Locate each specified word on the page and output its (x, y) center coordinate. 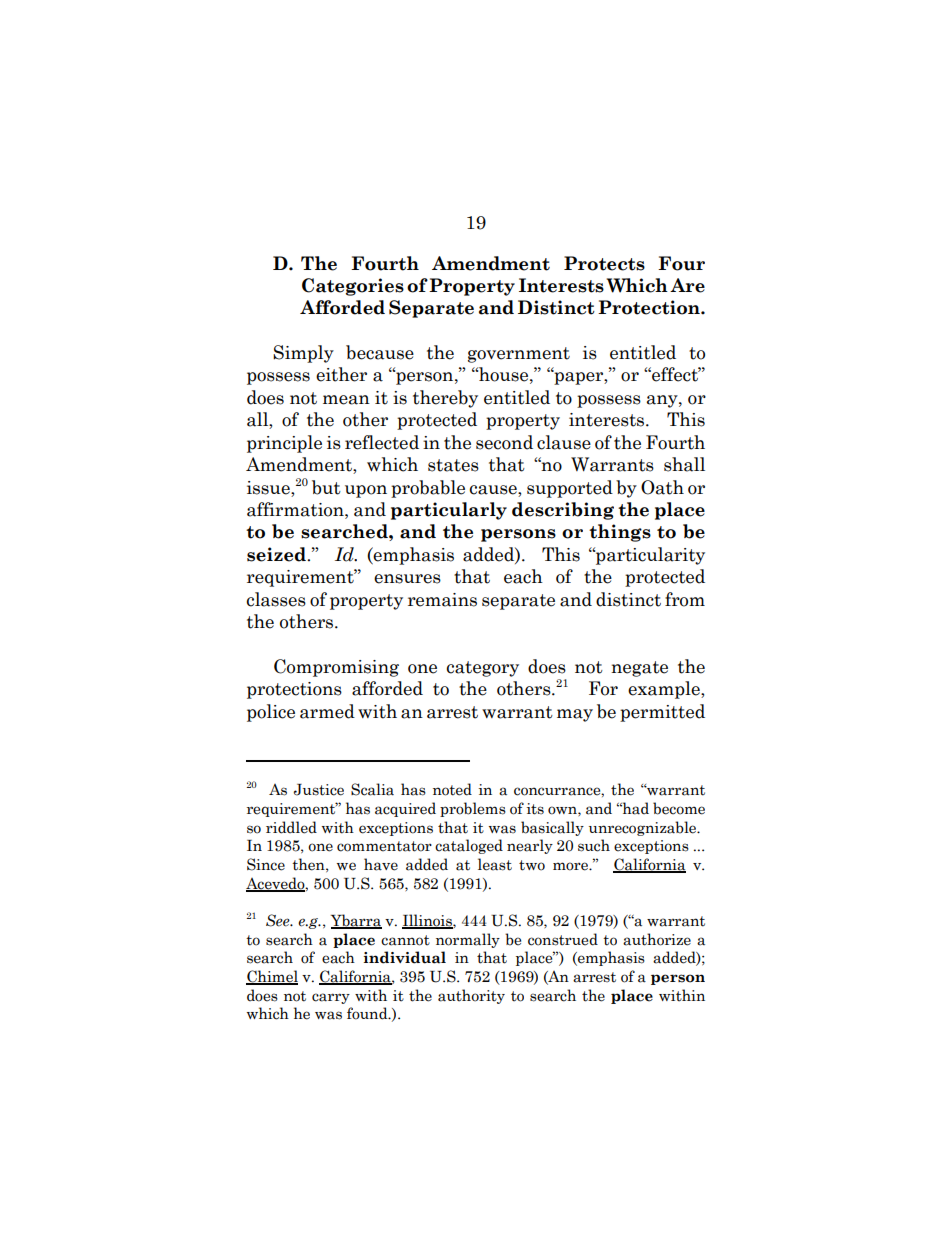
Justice (318, 790)
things (620, 533)
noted (452, 789)
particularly (449, 511)
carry (331, 998)
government (519, 355)
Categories (353, 287)
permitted (662, 713)
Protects (604, 263)
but (326, 487)
